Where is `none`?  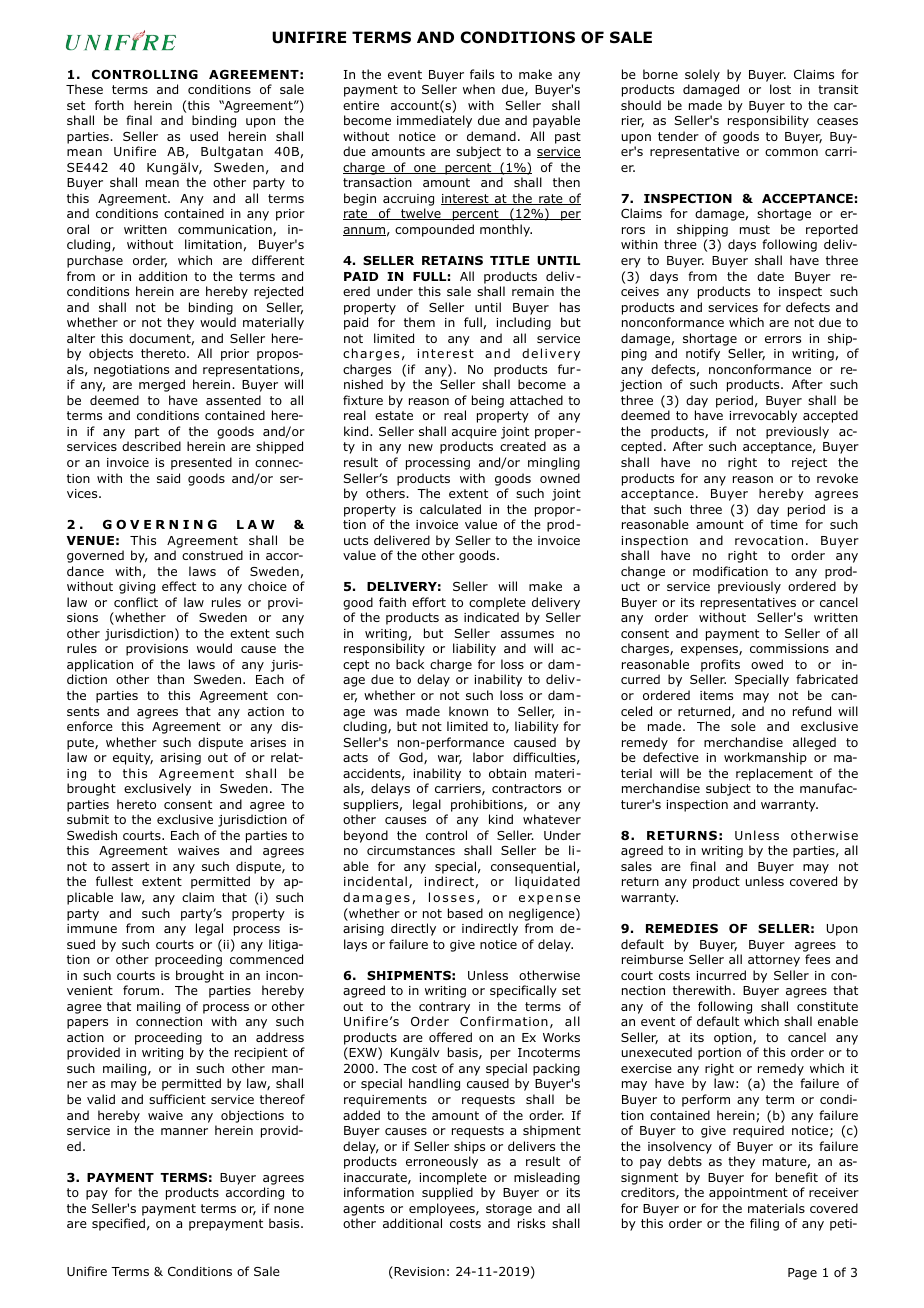
none is located at coordinates (289, 1209).
